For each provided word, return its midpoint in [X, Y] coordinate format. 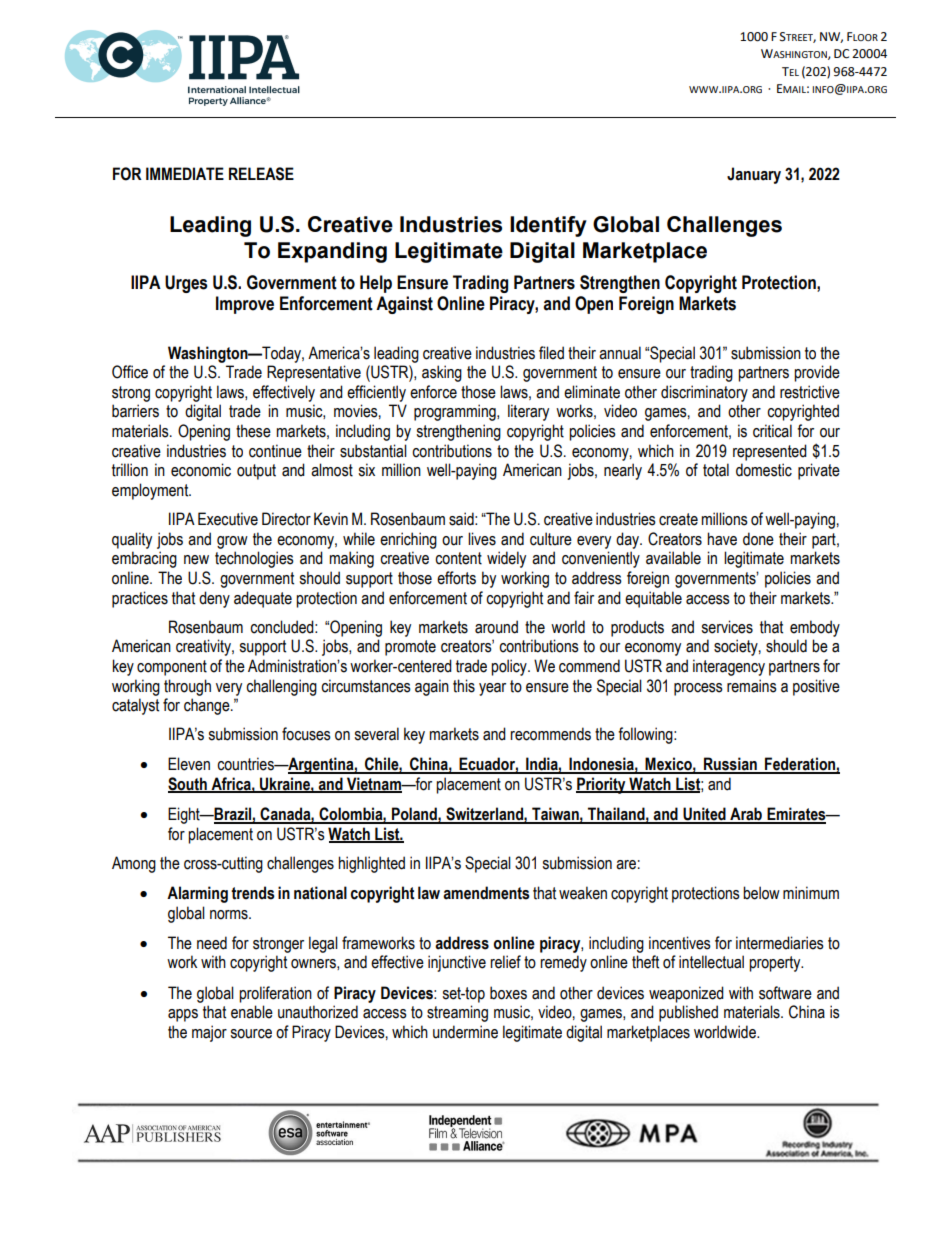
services [727, 627]
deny [214, 599]
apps [183, 1015]
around [496, 627]
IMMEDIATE [185, 173]
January [754, 175]
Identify [548, 226]
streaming [457, 1013]
